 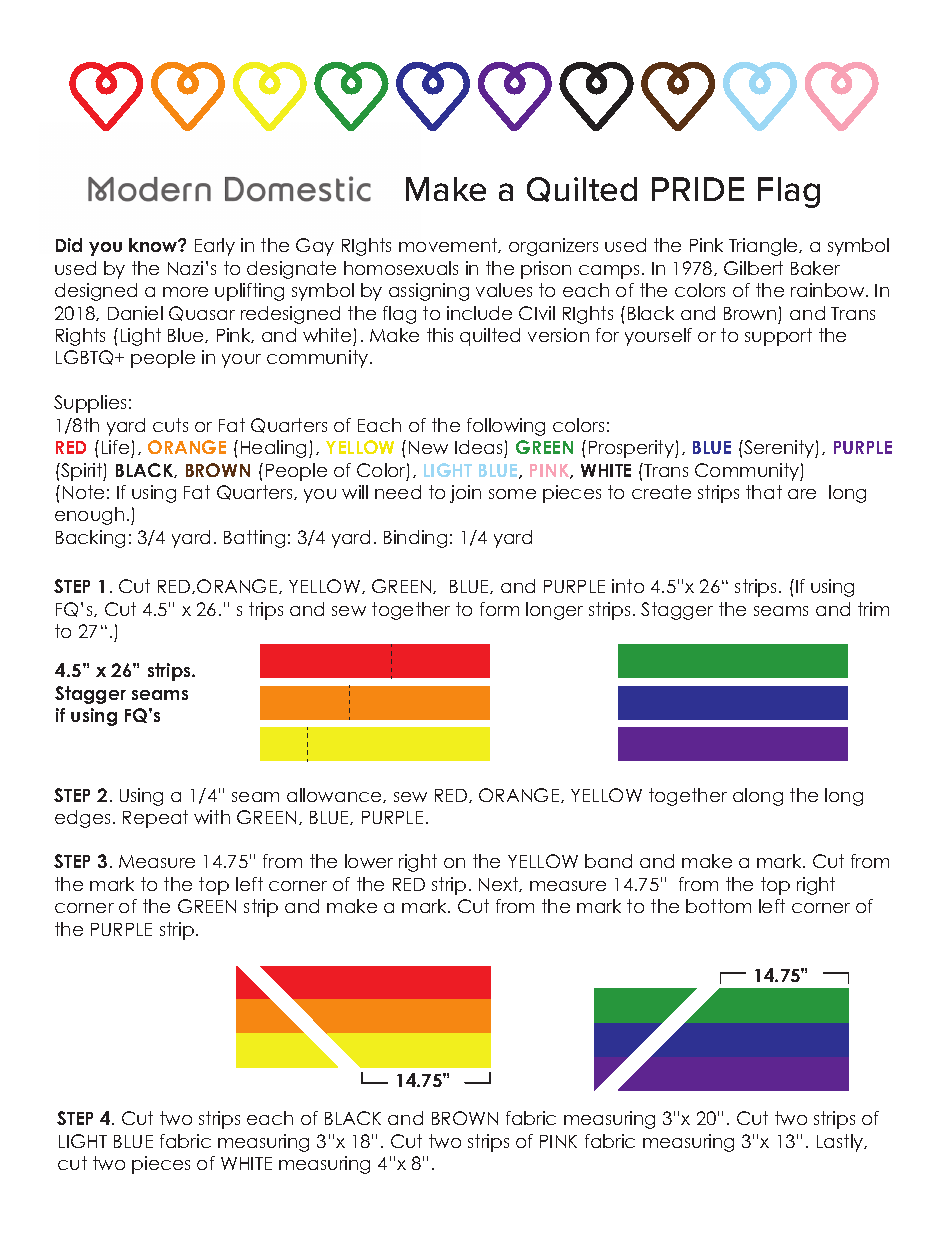 What do you see at coordinates (215, 247) in the document?
I see `Early` at bounding box center [215, 247].
